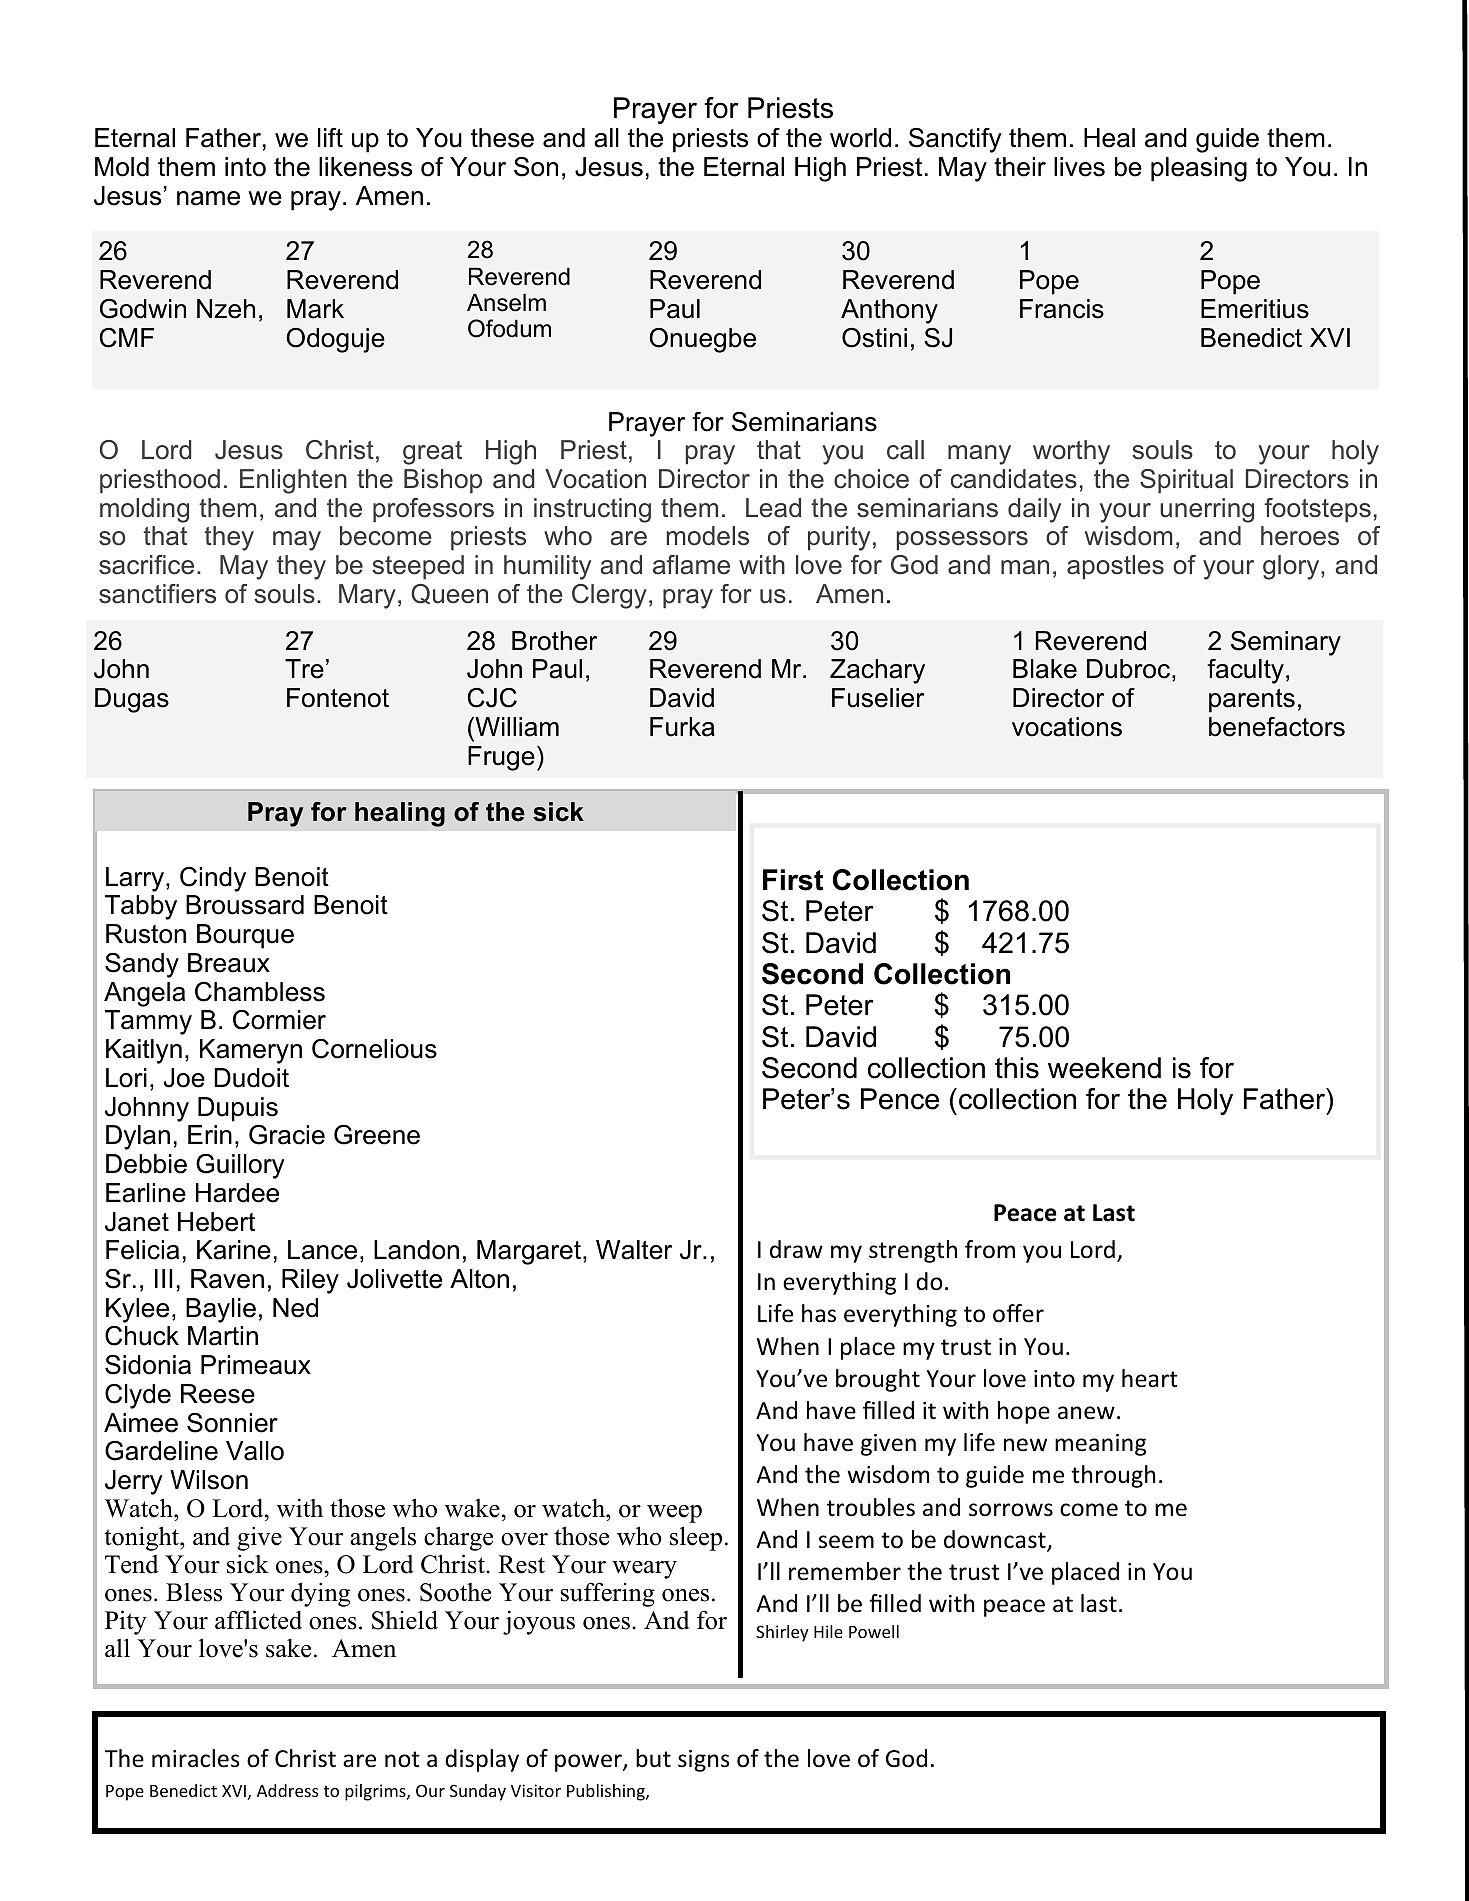 This page has height=1901, width=1469. I want to click on Broussard, so click(245, 905).
